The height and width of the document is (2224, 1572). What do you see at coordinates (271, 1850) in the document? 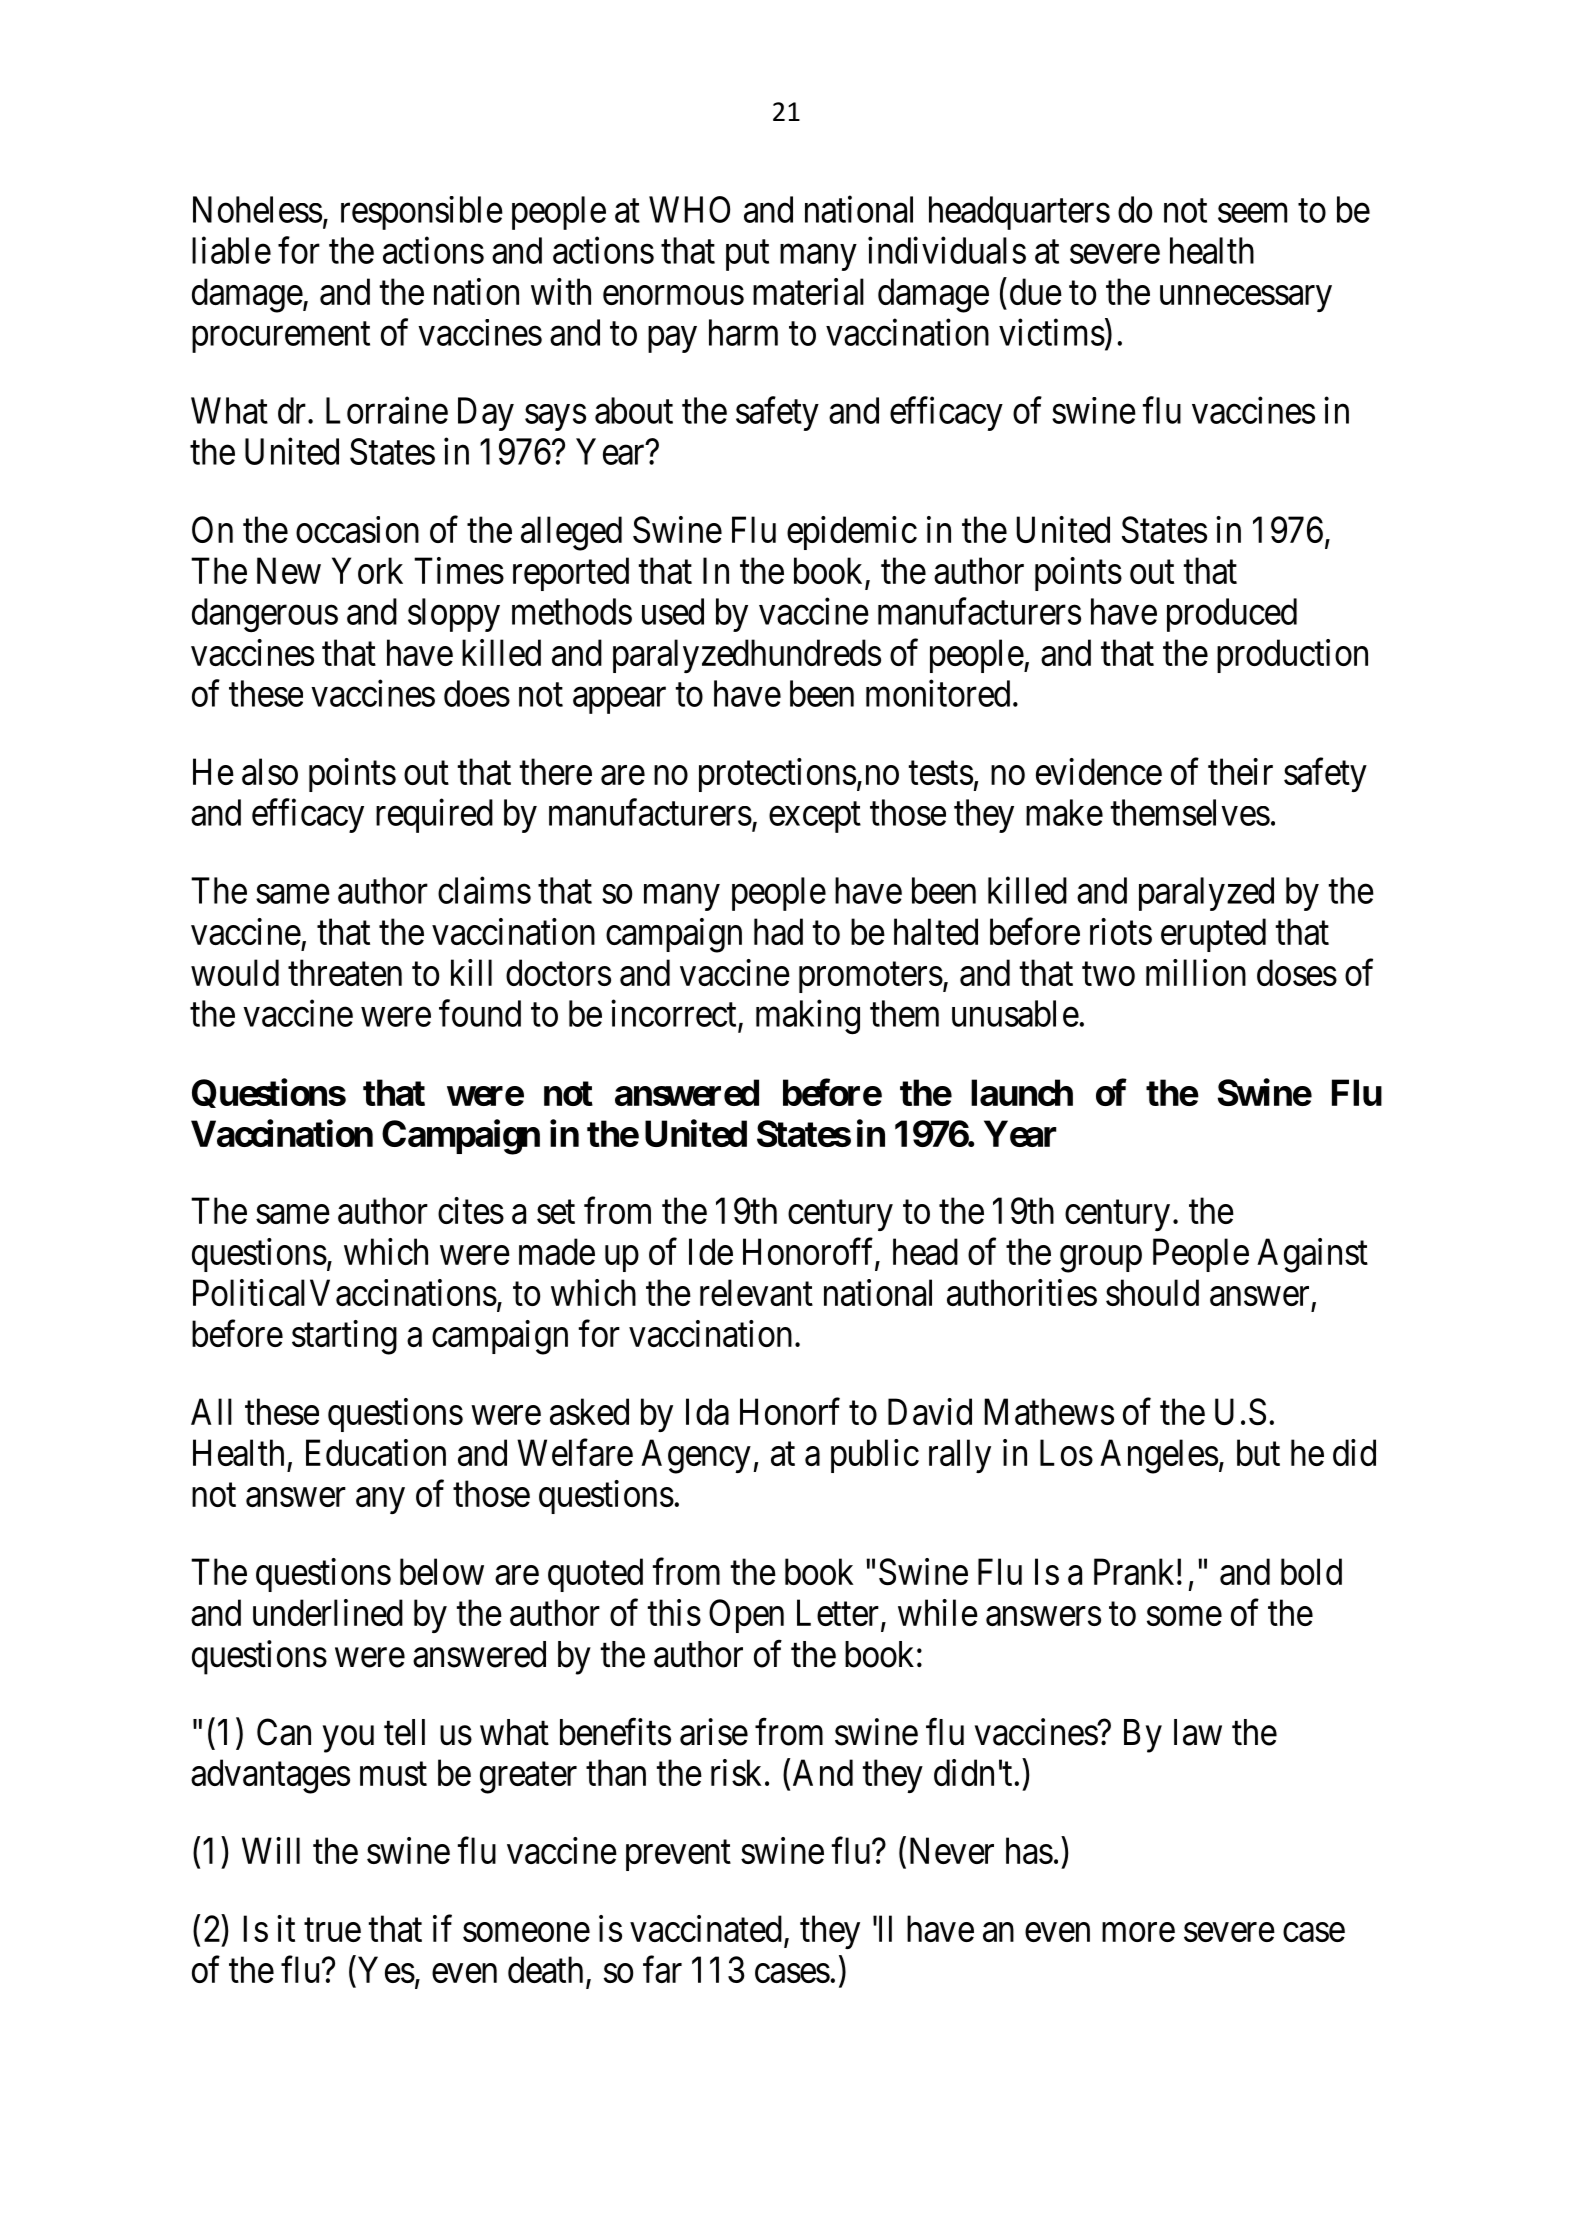
I see `Will` at bounding box center [271, 1850].
